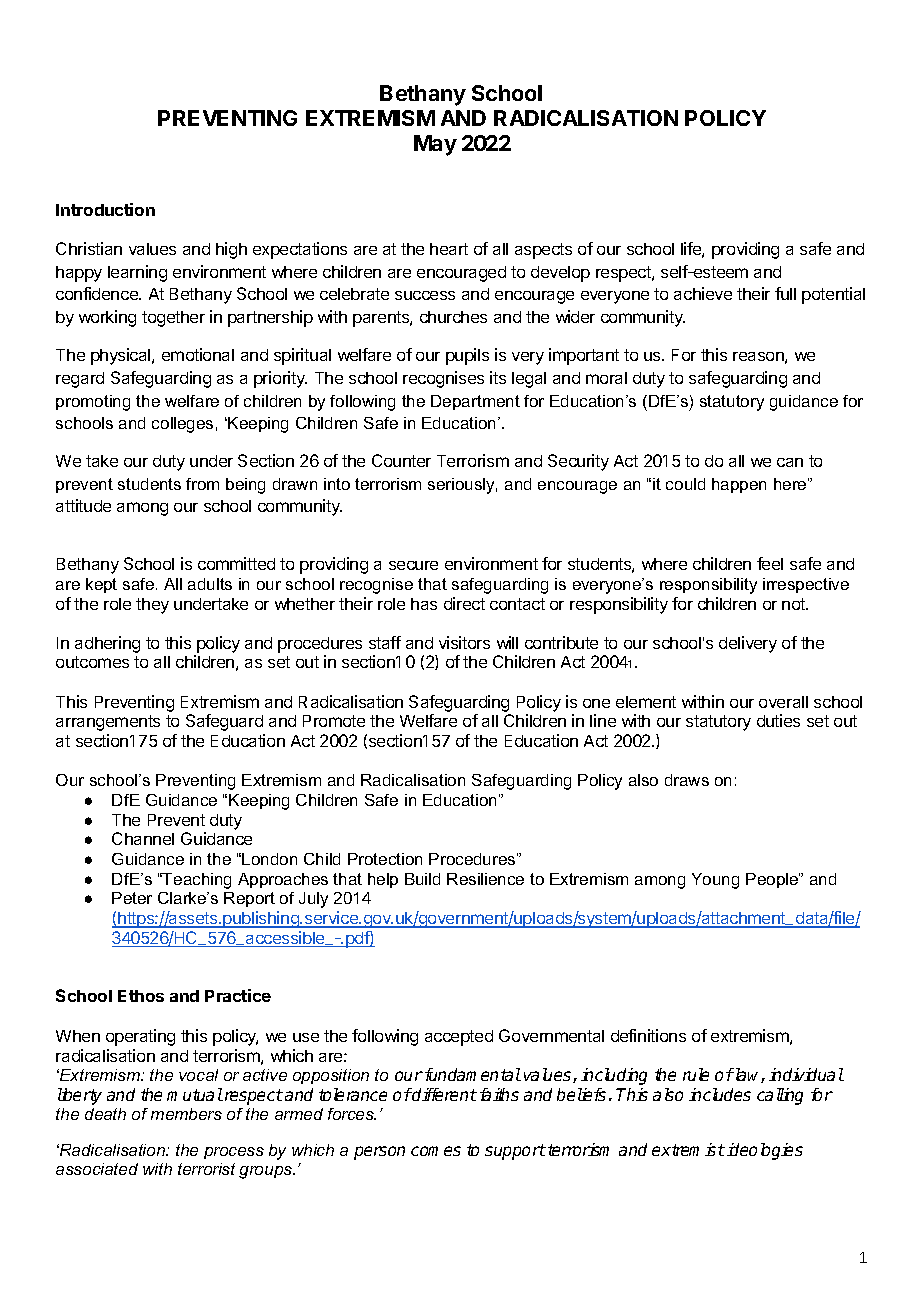 The height and width of the document is (1308, 924). What do you see at coordinates (202, 484) in the document?
I see `from` at bounding box center [202, 484].
